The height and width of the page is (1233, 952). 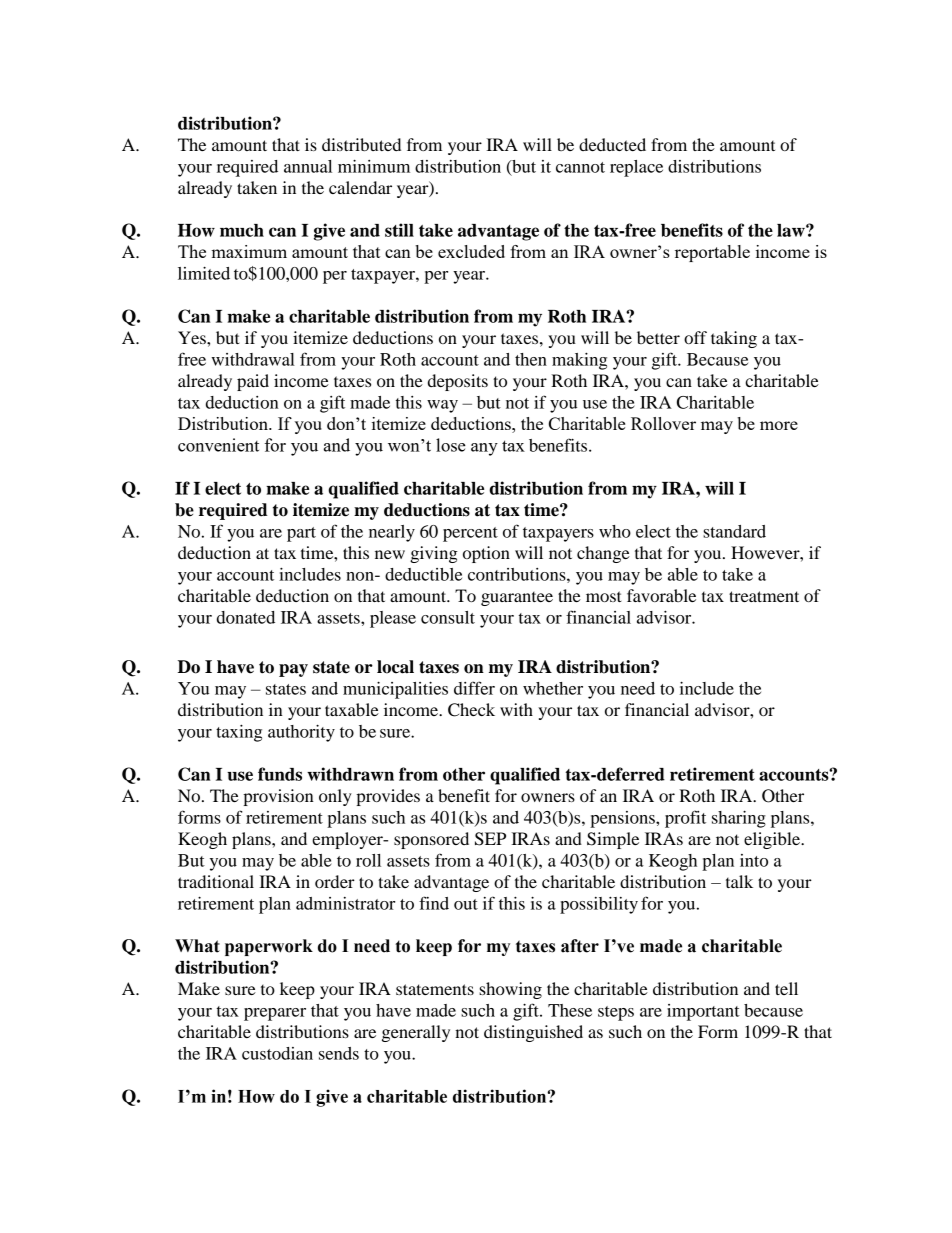 I want to click on annual, so click(x=308, y=166).
